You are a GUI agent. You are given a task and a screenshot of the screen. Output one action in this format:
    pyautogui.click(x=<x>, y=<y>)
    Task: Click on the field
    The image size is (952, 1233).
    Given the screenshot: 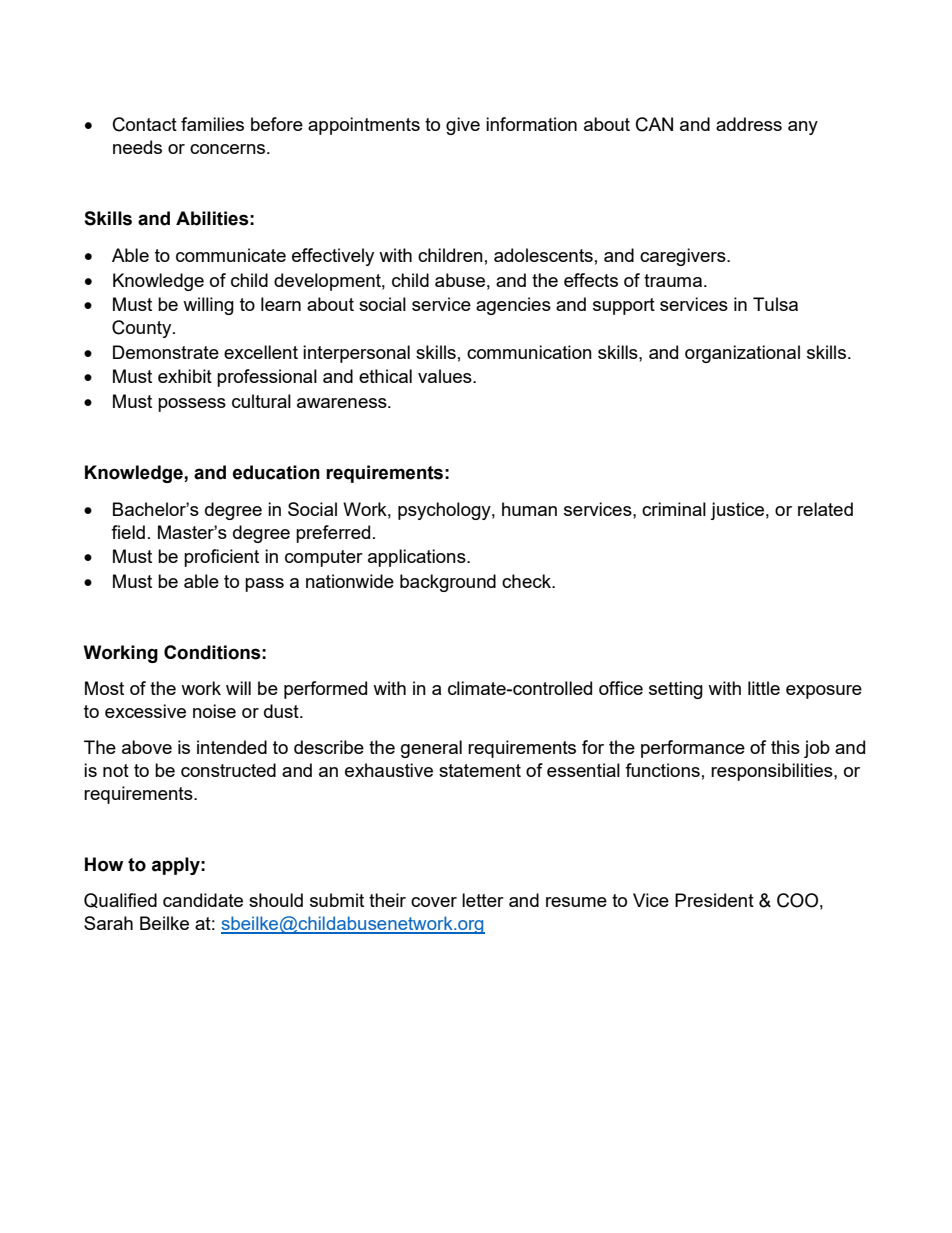 What is the action you would take?
    pyautogui.click(x=128, y=532)
